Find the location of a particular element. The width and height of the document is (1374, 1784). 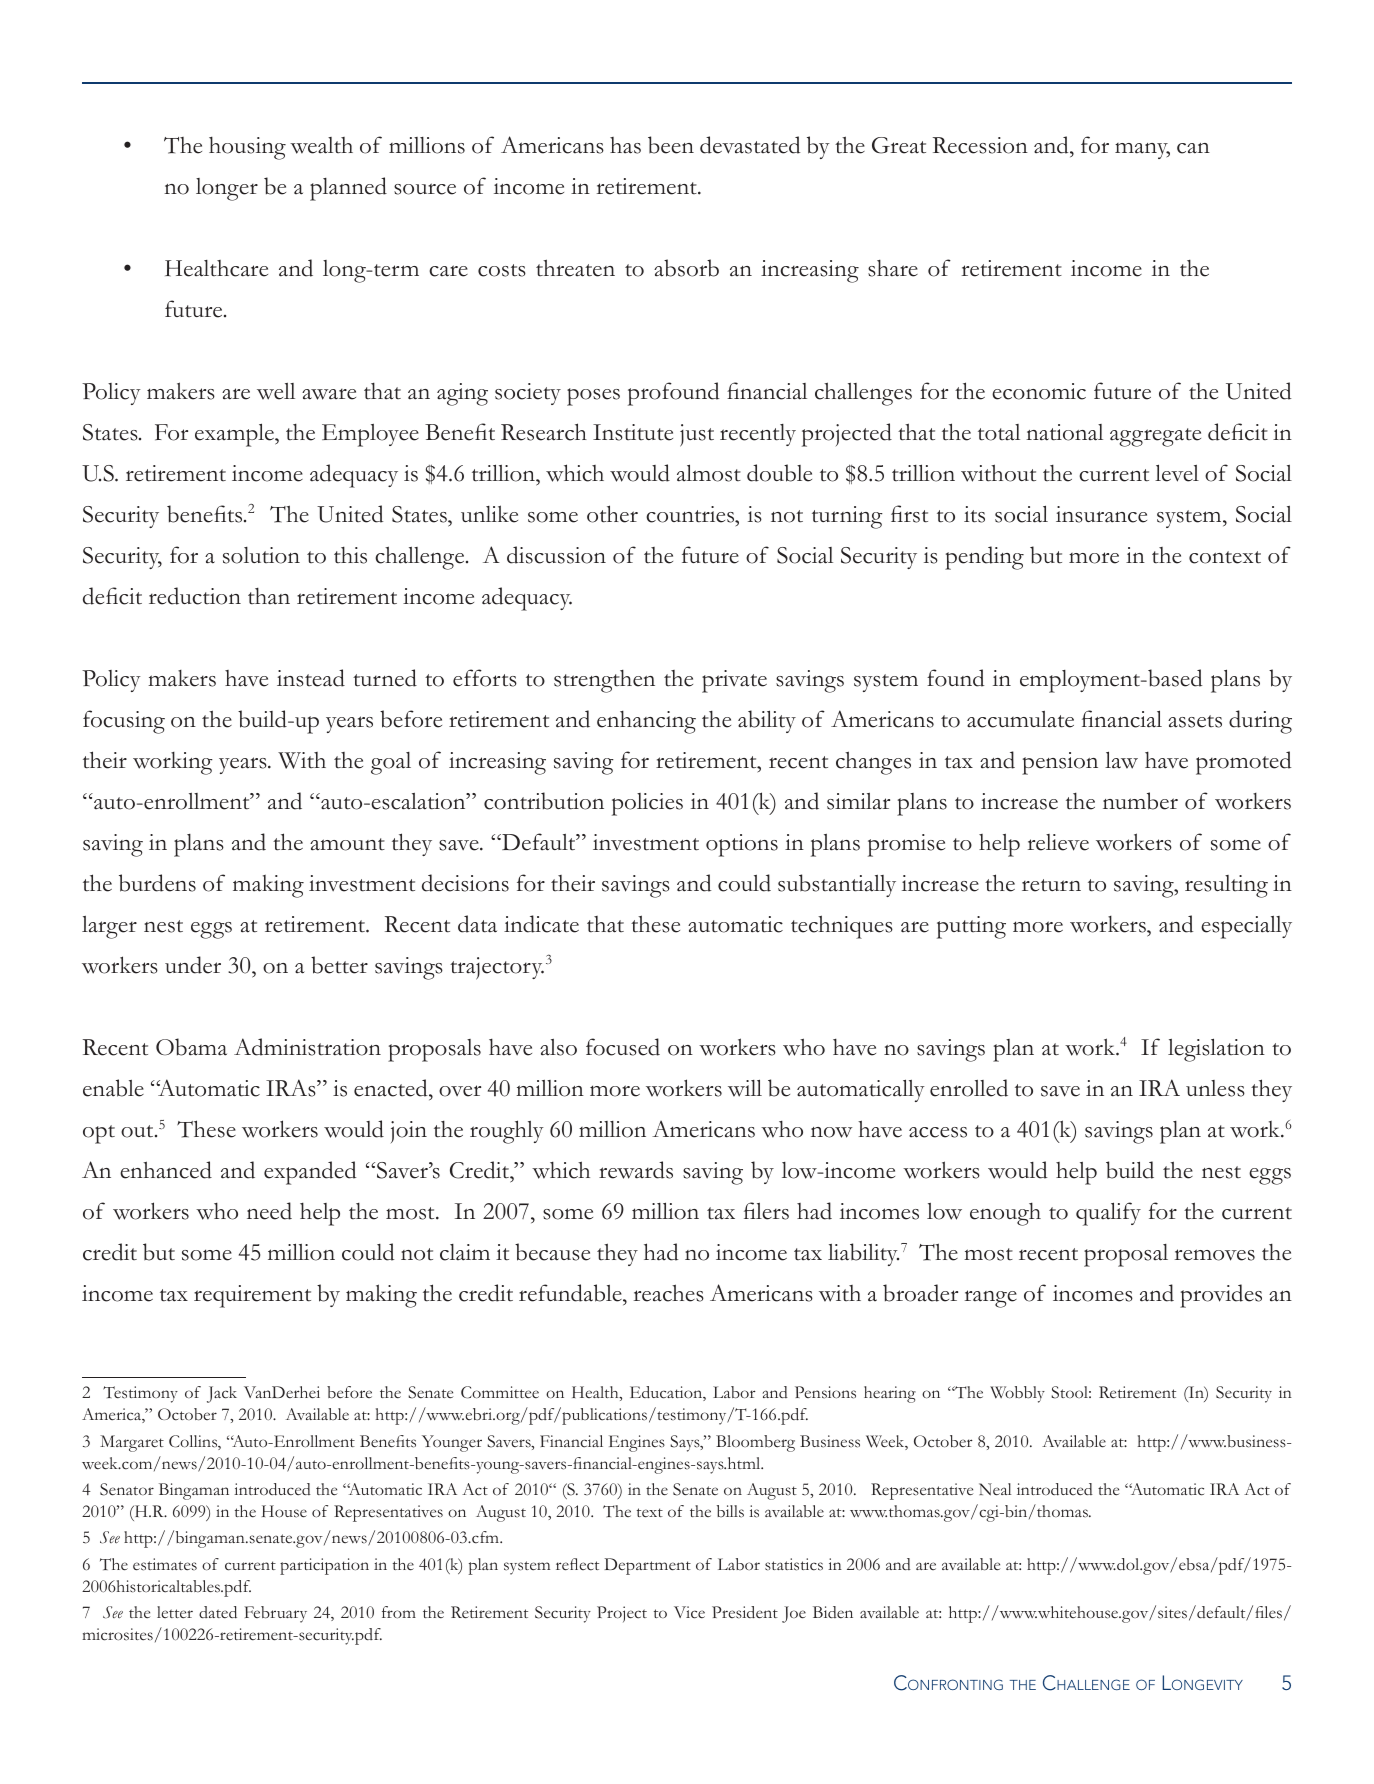

dated is located at coordinates (218, 1612).
